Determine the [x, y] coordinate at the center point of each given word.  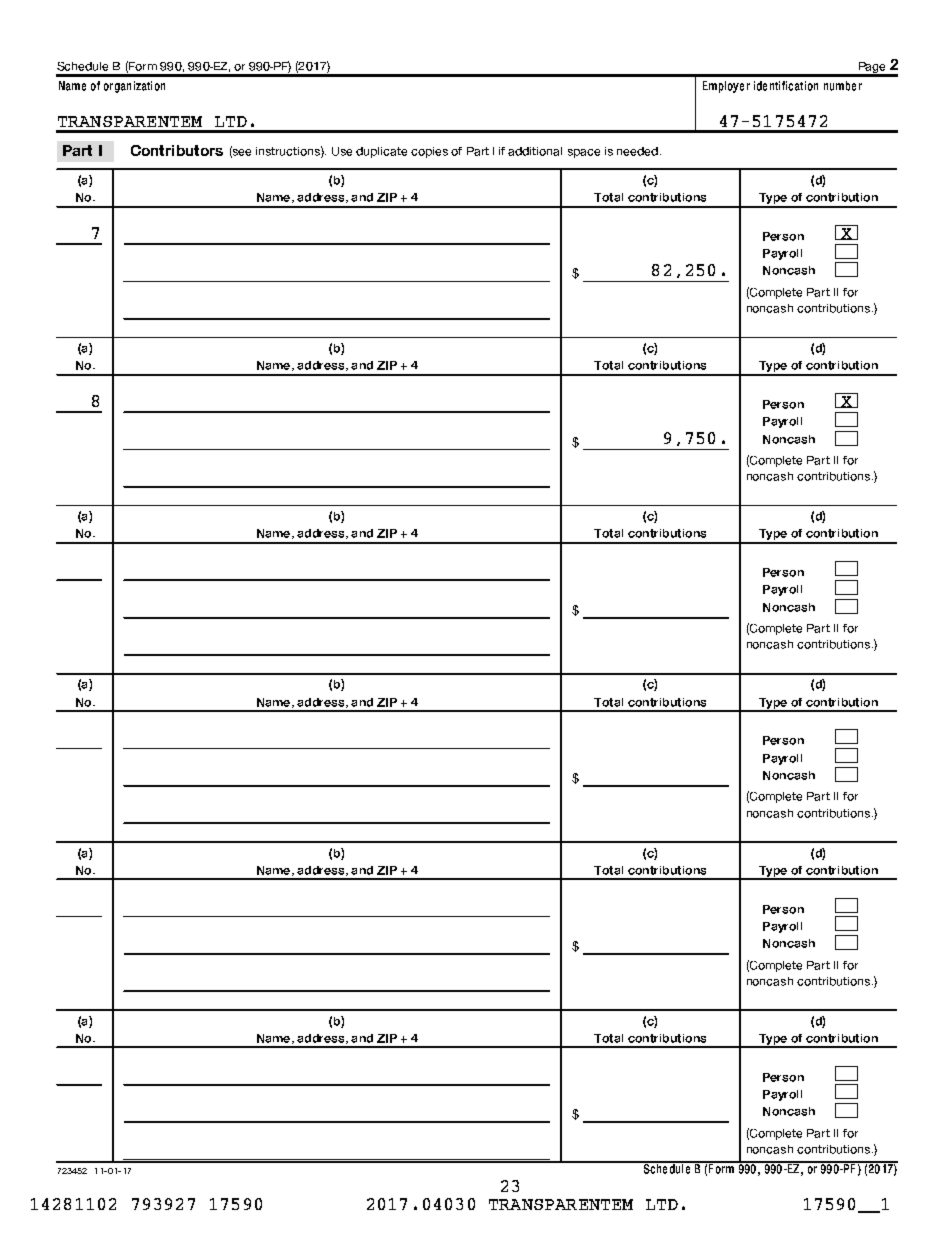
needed [637, 151]
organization [134, 87]
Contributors [177, 150]
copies [429, 152]
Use [342, 151]
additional [535, 151]
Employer [726, 87]
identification [786, 86]
